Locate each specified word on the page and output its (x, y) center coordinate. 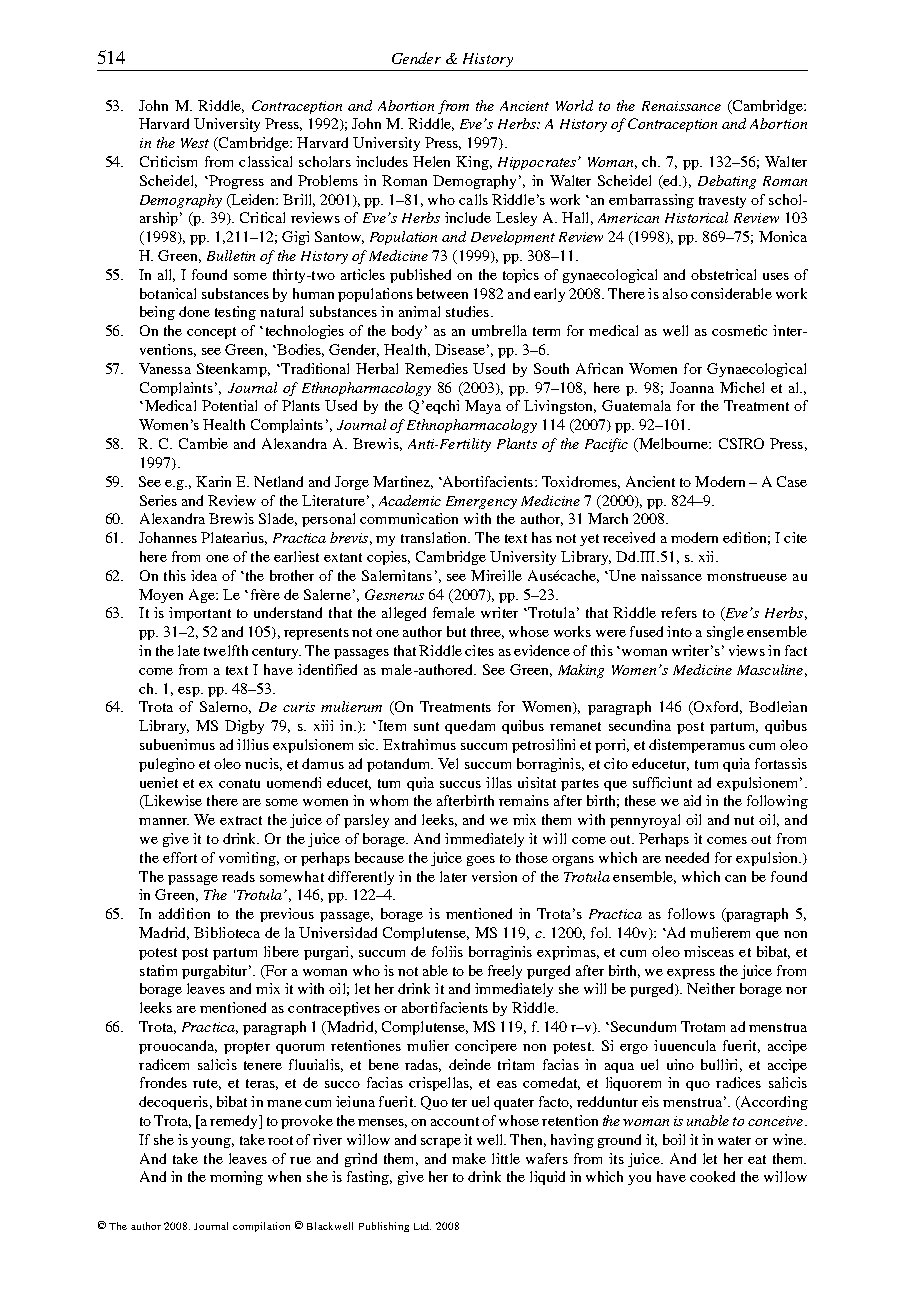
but (456, 631)
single (725, 633)
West (195, 143)
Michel (742, 387)
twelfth (226, 650)
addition (184, 913)
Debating (727, 182)
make (469, 1158)
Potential (229, 405)
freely (505, 972)
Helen (431, 161)
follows (691, 913)
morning (236, 1178)
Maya (483, 407)
